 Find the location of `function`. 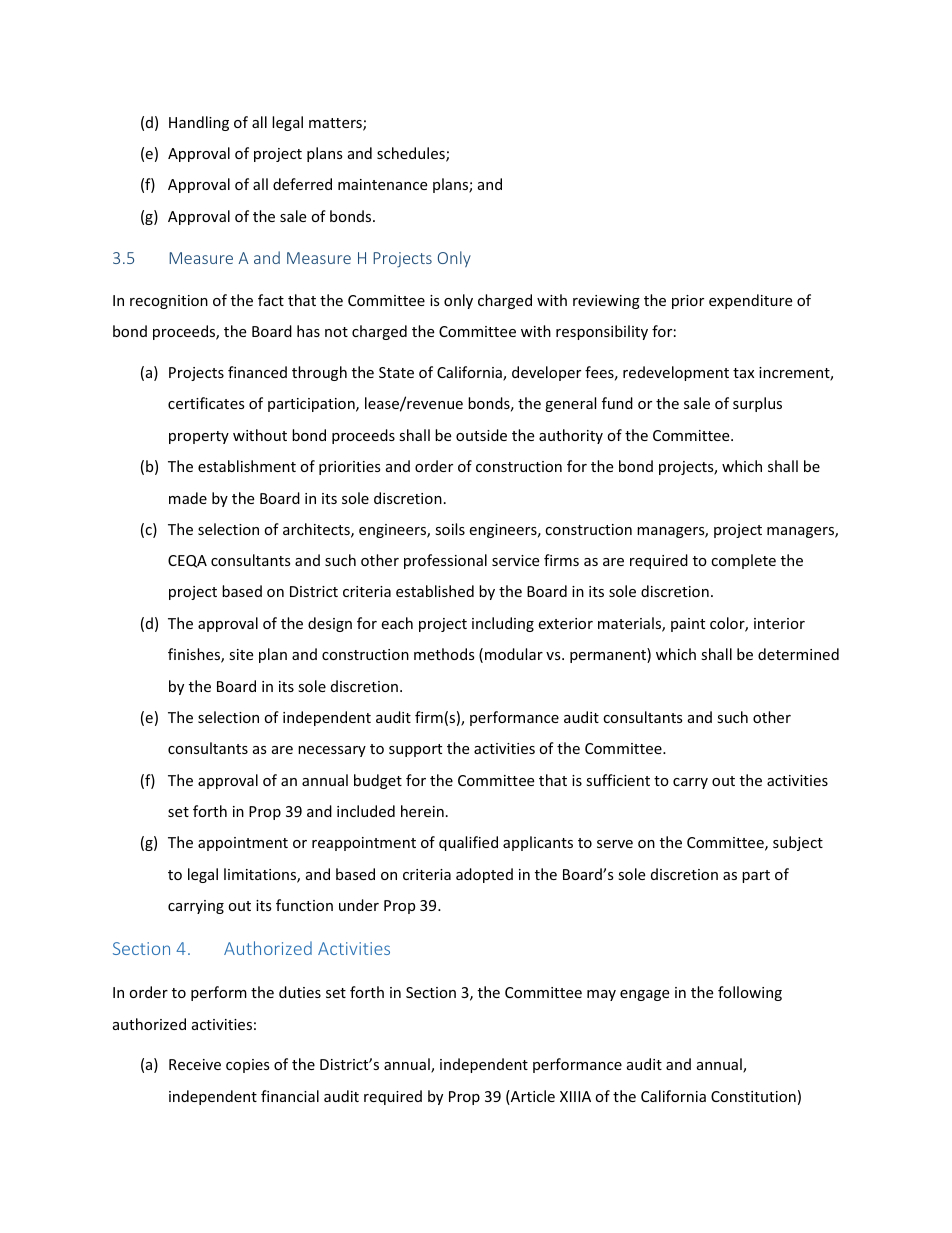

function is located at coordinates (304, 905).
